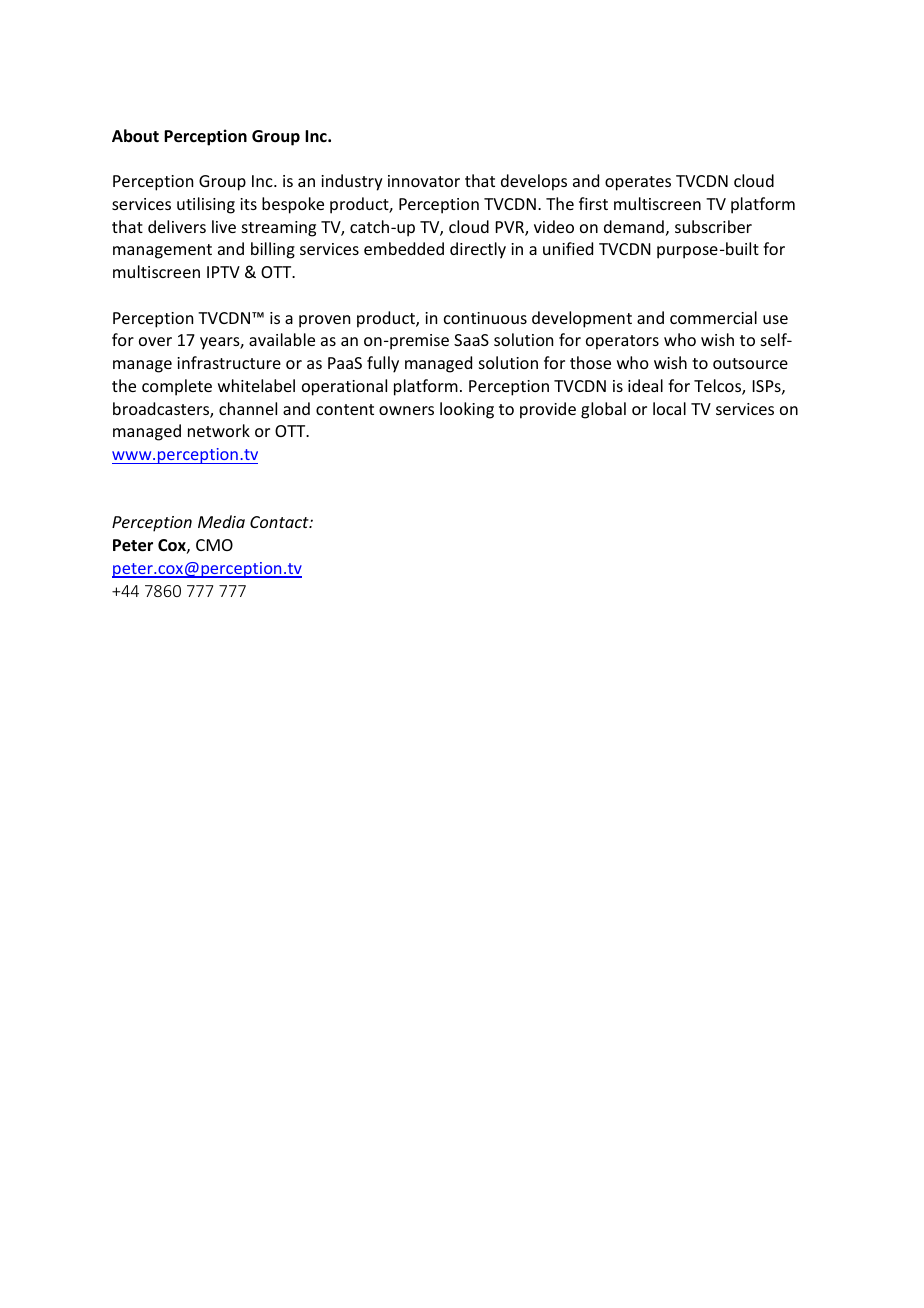  What do you see at coordinates (713, 317) in the screenshot?
I see `commercial` at bounding box center [713, 317].
